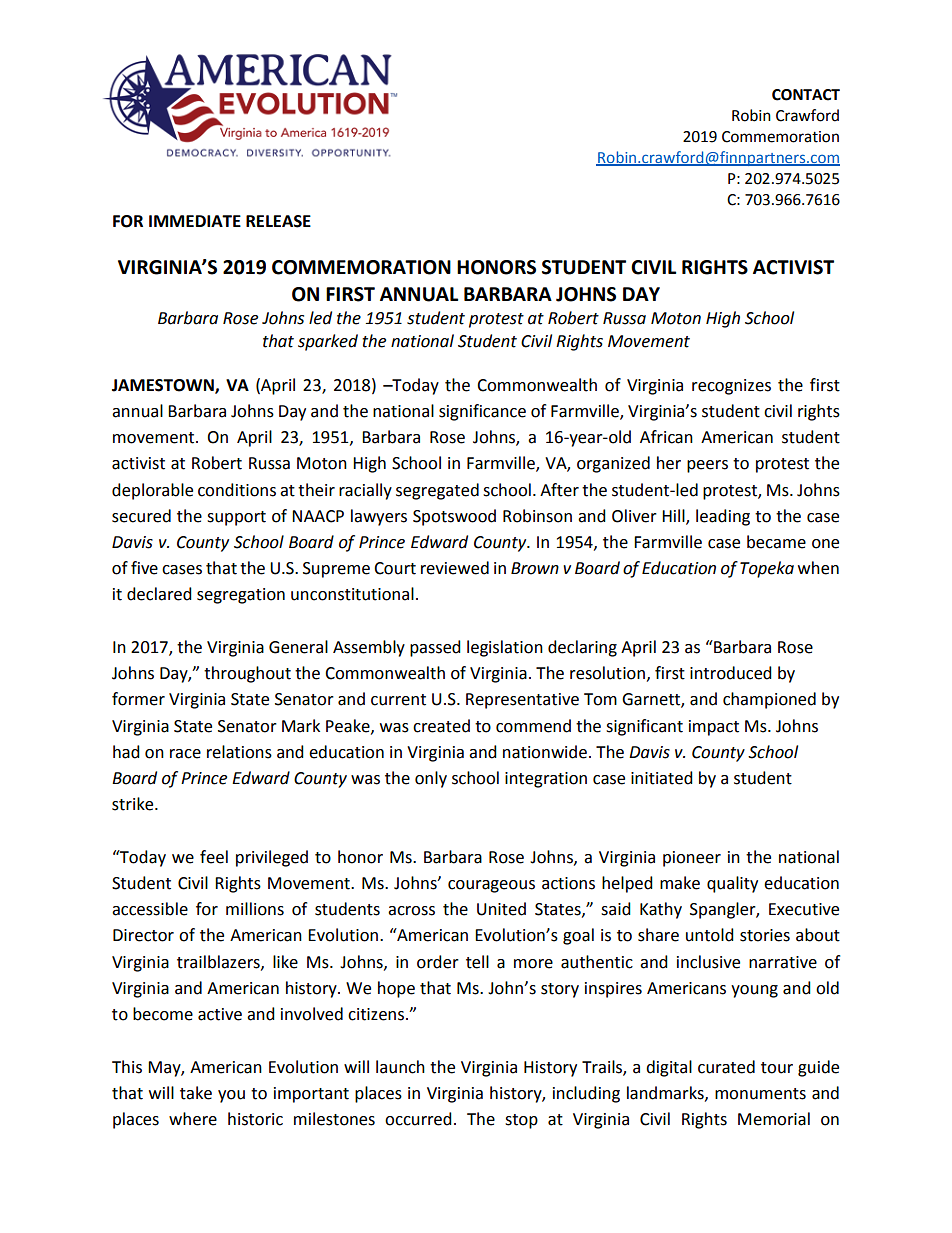  What do you see at coordinates (482, 412) in the screenshot?
I see `significance` at bounding box center [482, 412].
